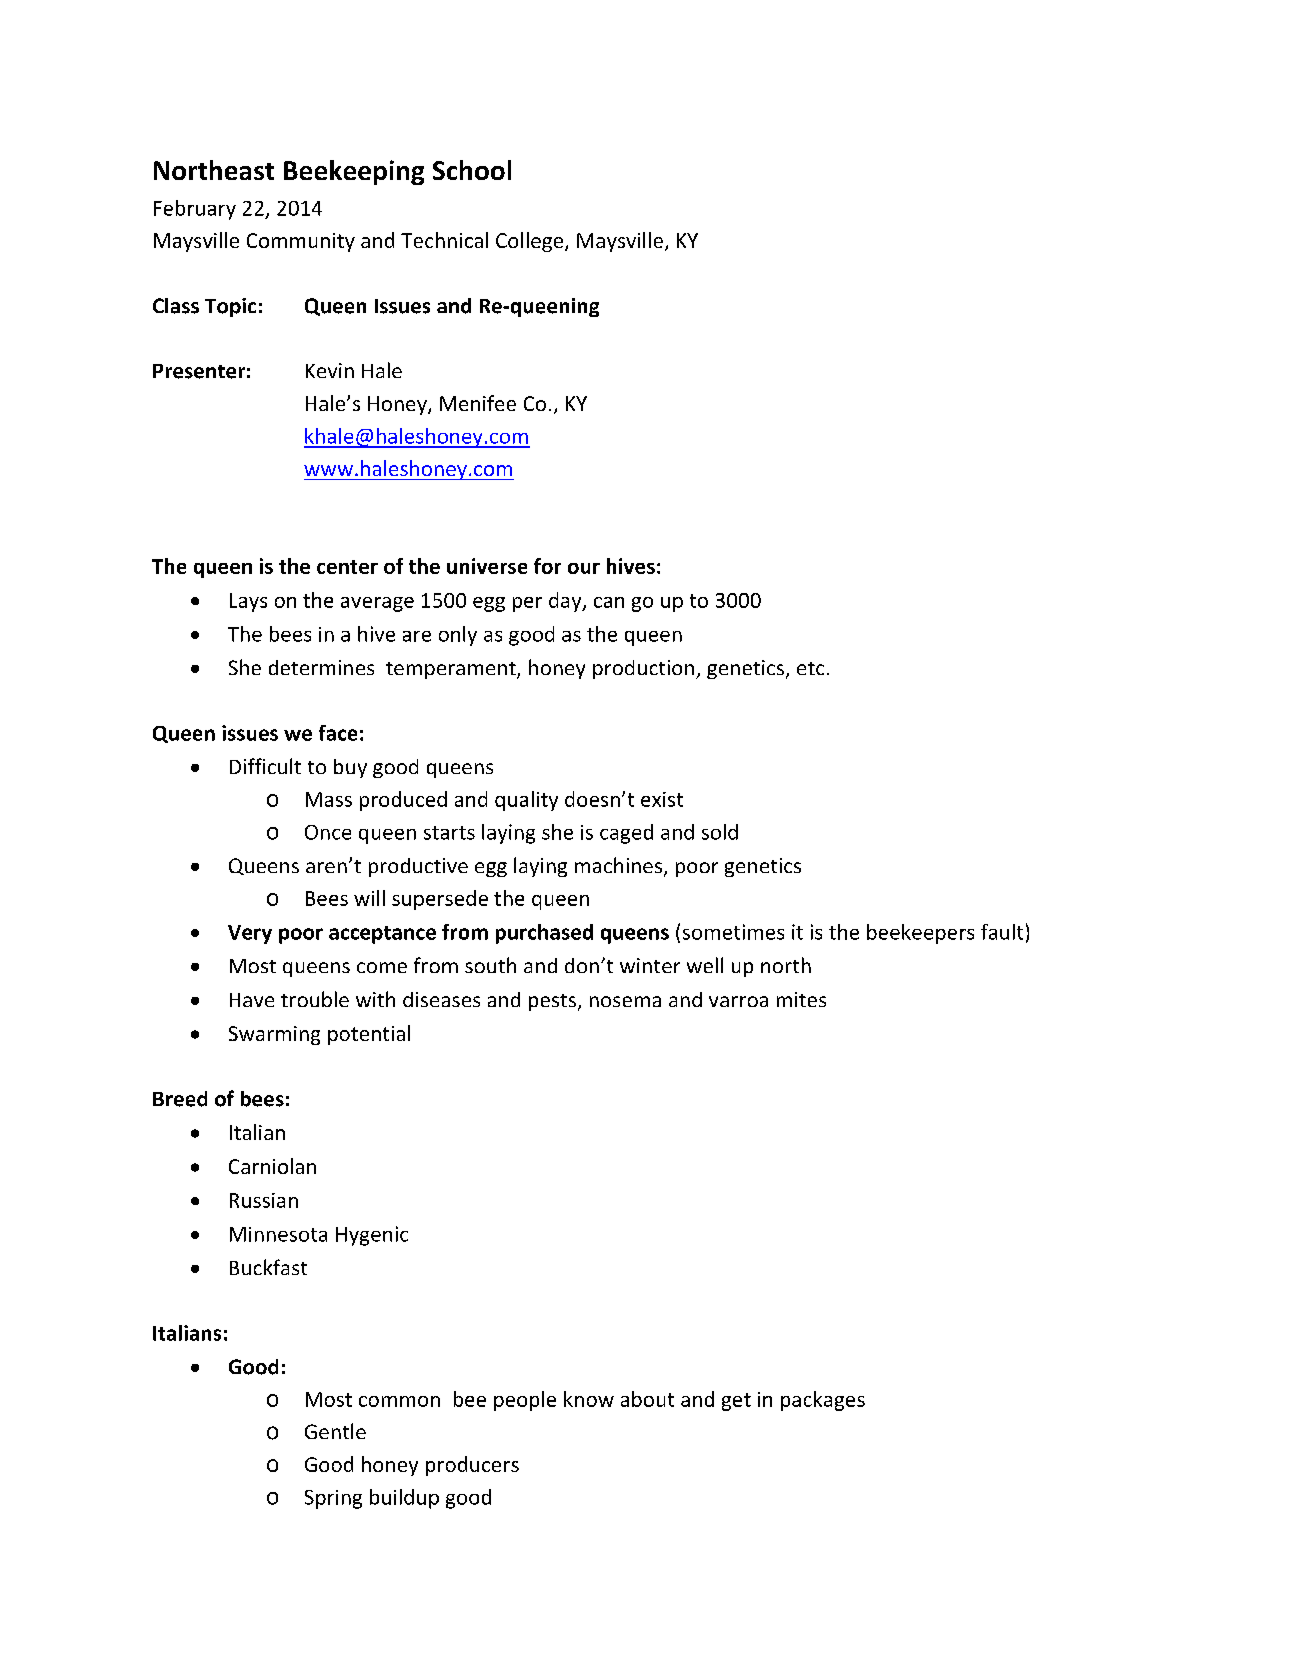  Describe the element at coordinates (531, 242) in the page. I see `College` at that location.
